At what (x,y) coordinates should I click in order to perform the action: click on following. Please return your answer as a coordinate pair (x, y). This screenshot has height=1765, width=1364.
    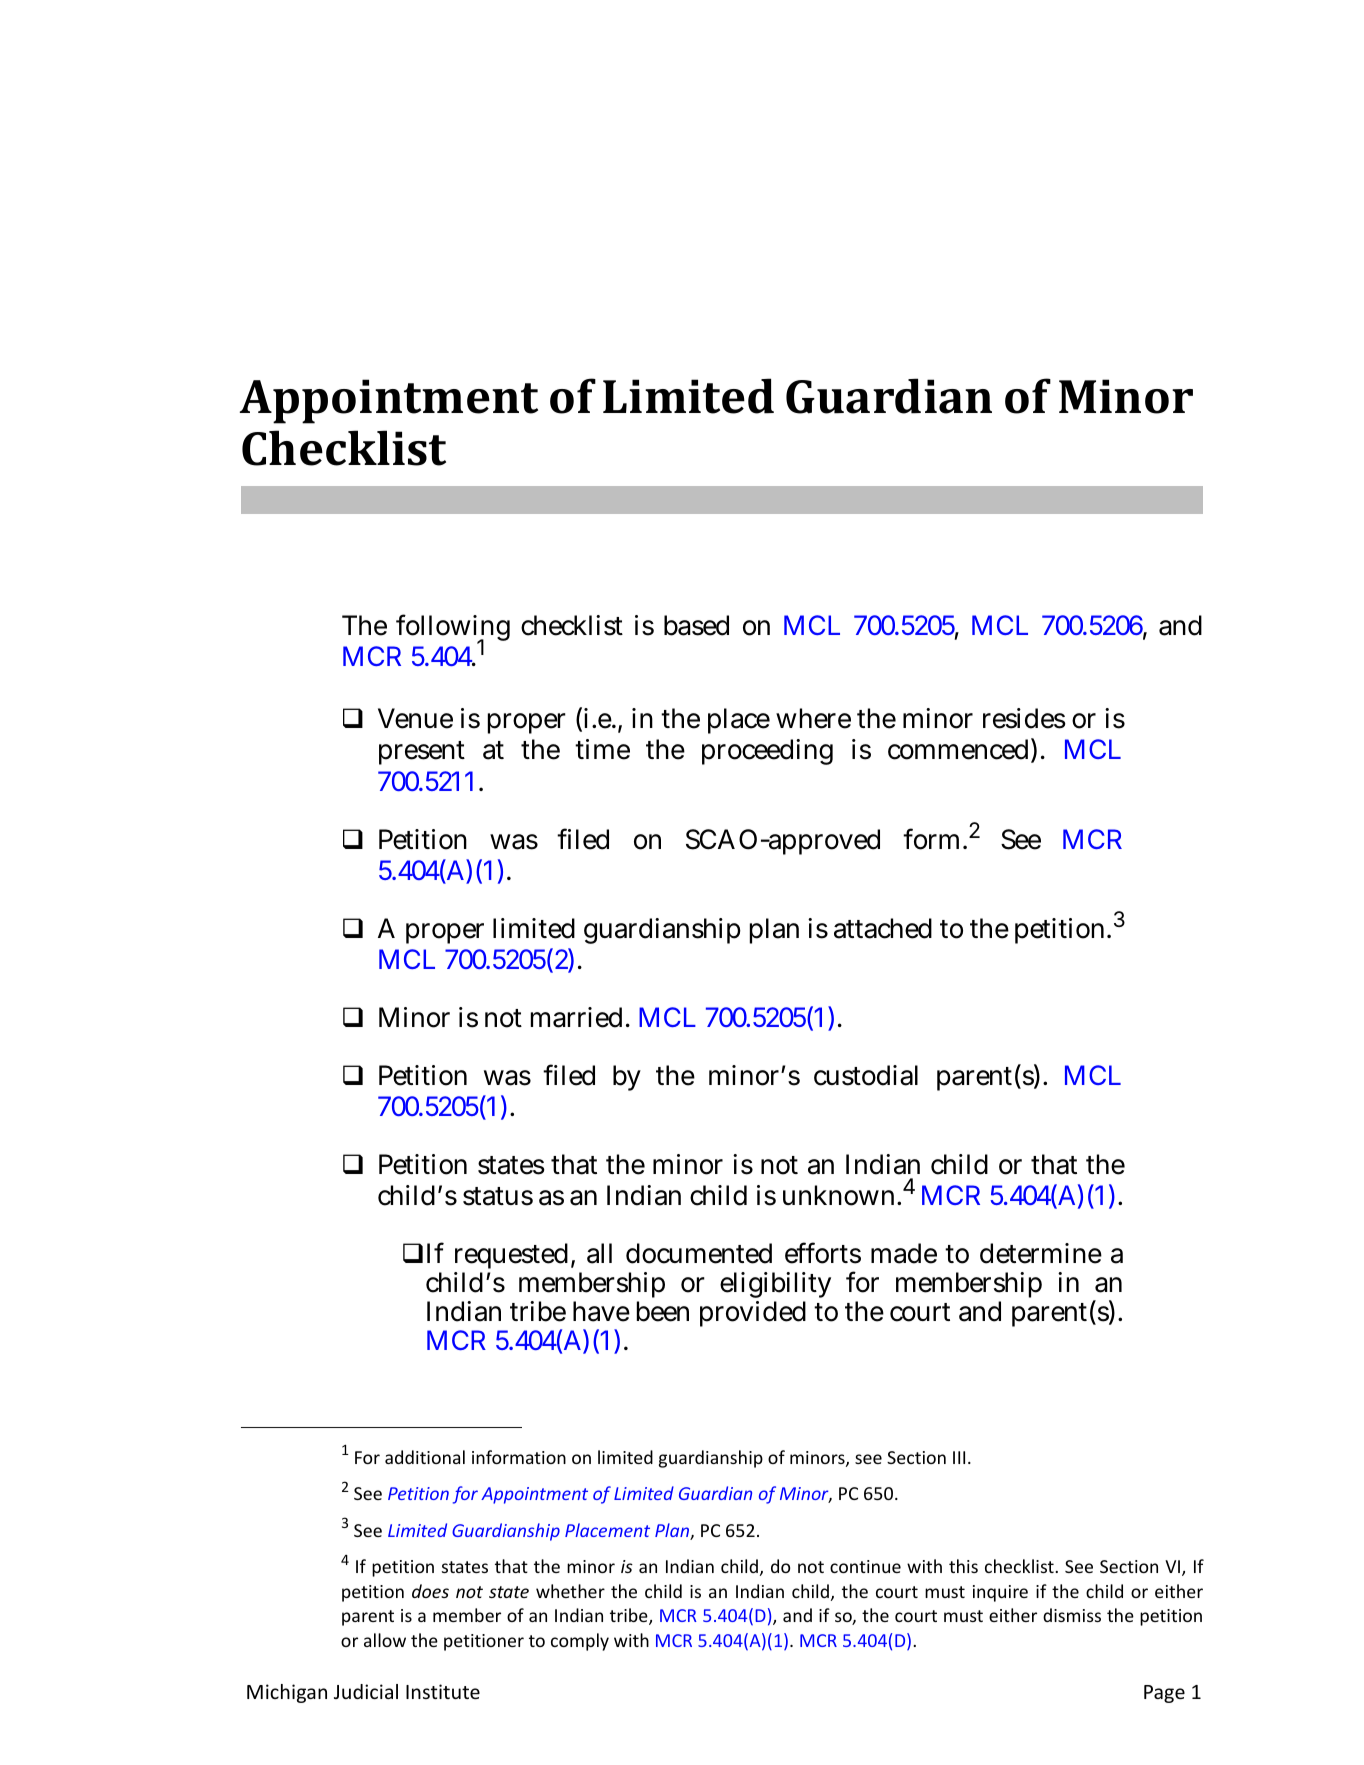
    Looking at the image, I should click on (453, 629).
